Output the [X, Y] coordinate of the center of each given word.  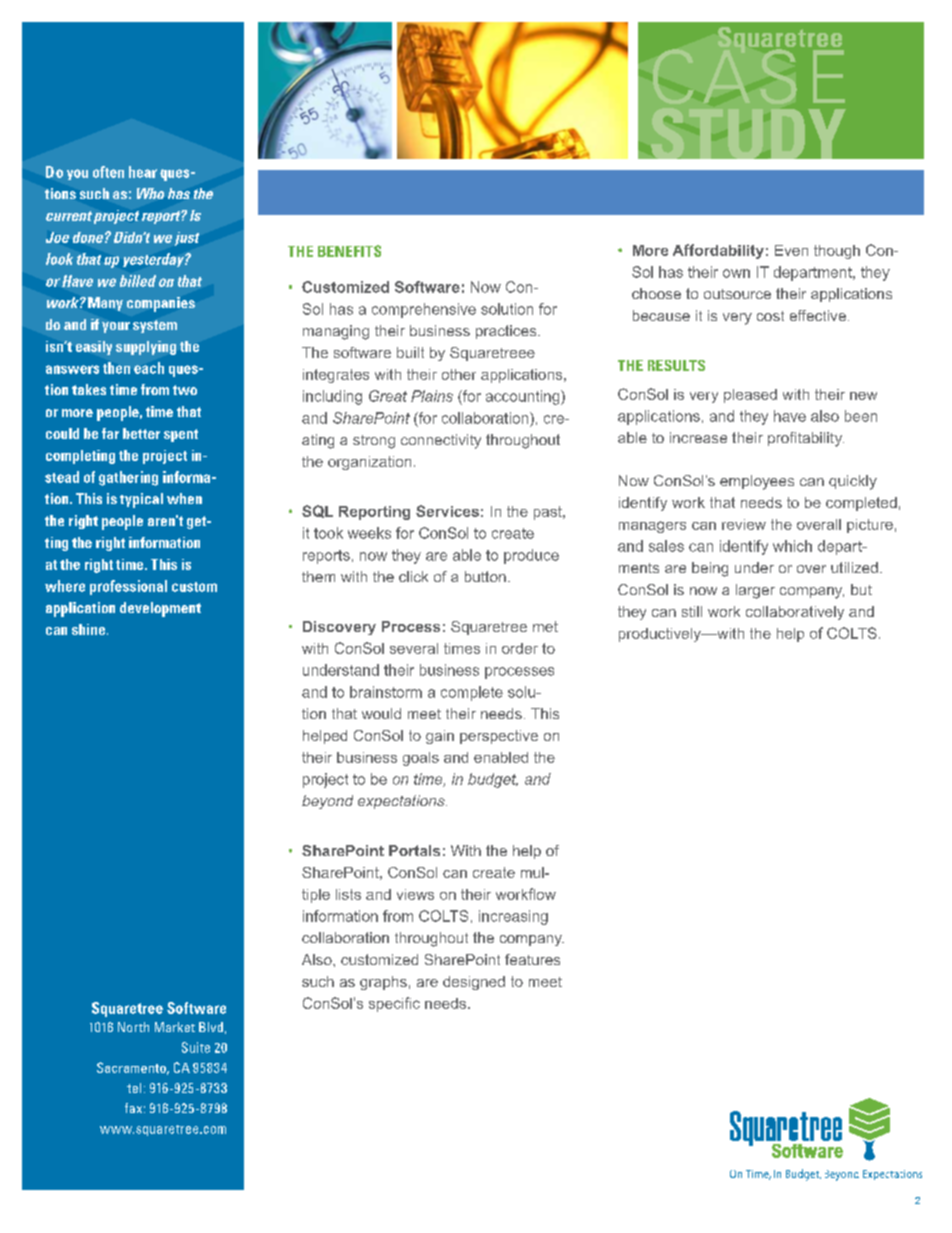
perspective [499, 737]
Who [150, 193]
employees [757, 482]
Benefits [349, 251]
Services [447, 511]
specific [394, 1004]
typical [141, 500]
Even [791, 250]
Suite [196, 1047]
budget [493, 780]
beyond [327, 802]
